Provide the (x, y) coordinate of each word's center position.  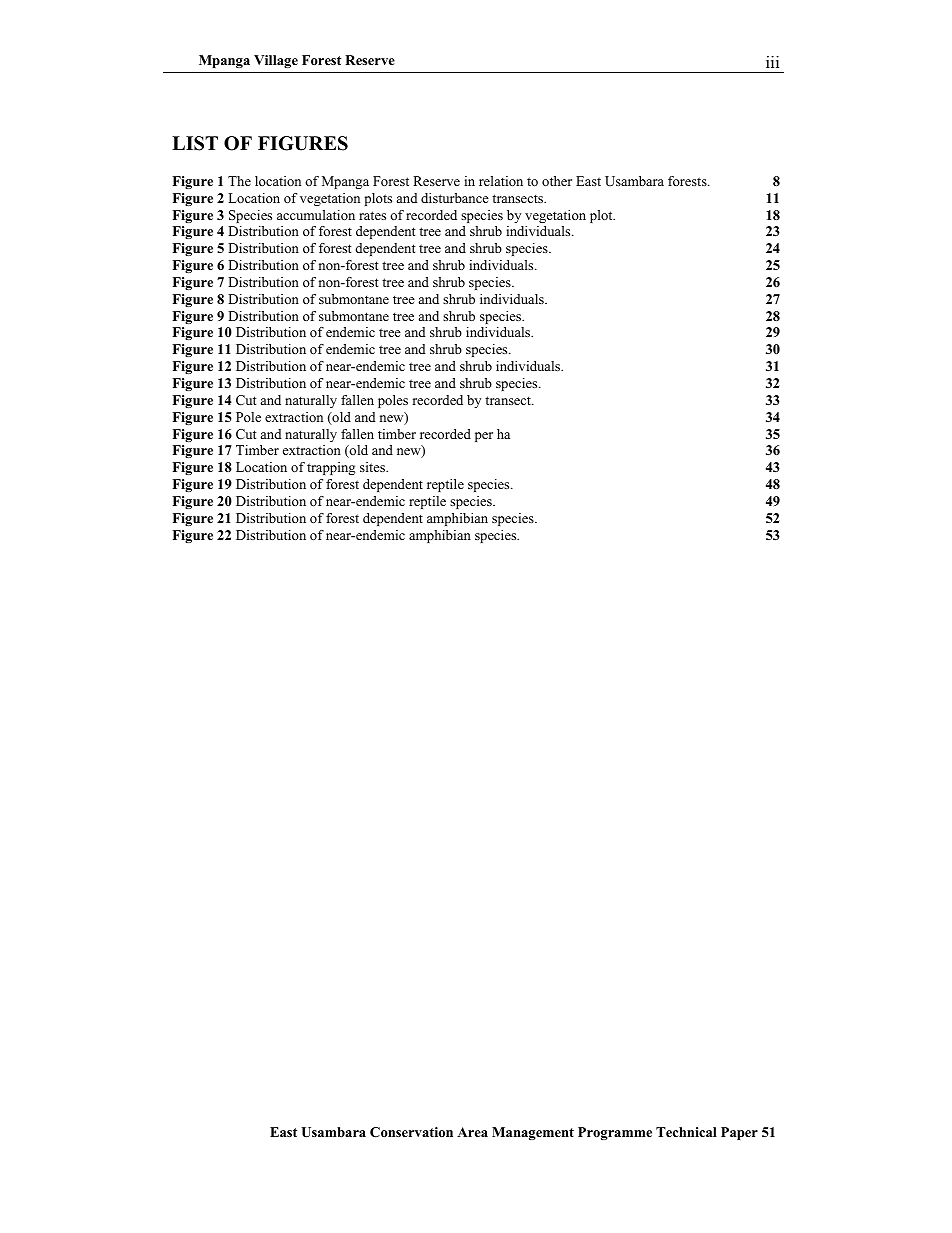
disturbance (455, 198)
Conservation (411, 1132)
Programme (615, 1133)
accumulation (316, 215)
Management (533, 1133)
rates (372, 215)
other (557, 181)
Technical (686, 1132)
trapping (331, 468)
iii (772, 62)
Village (276, 61)
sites (374, 467)
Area (472, 1132)
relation (501, 181)
